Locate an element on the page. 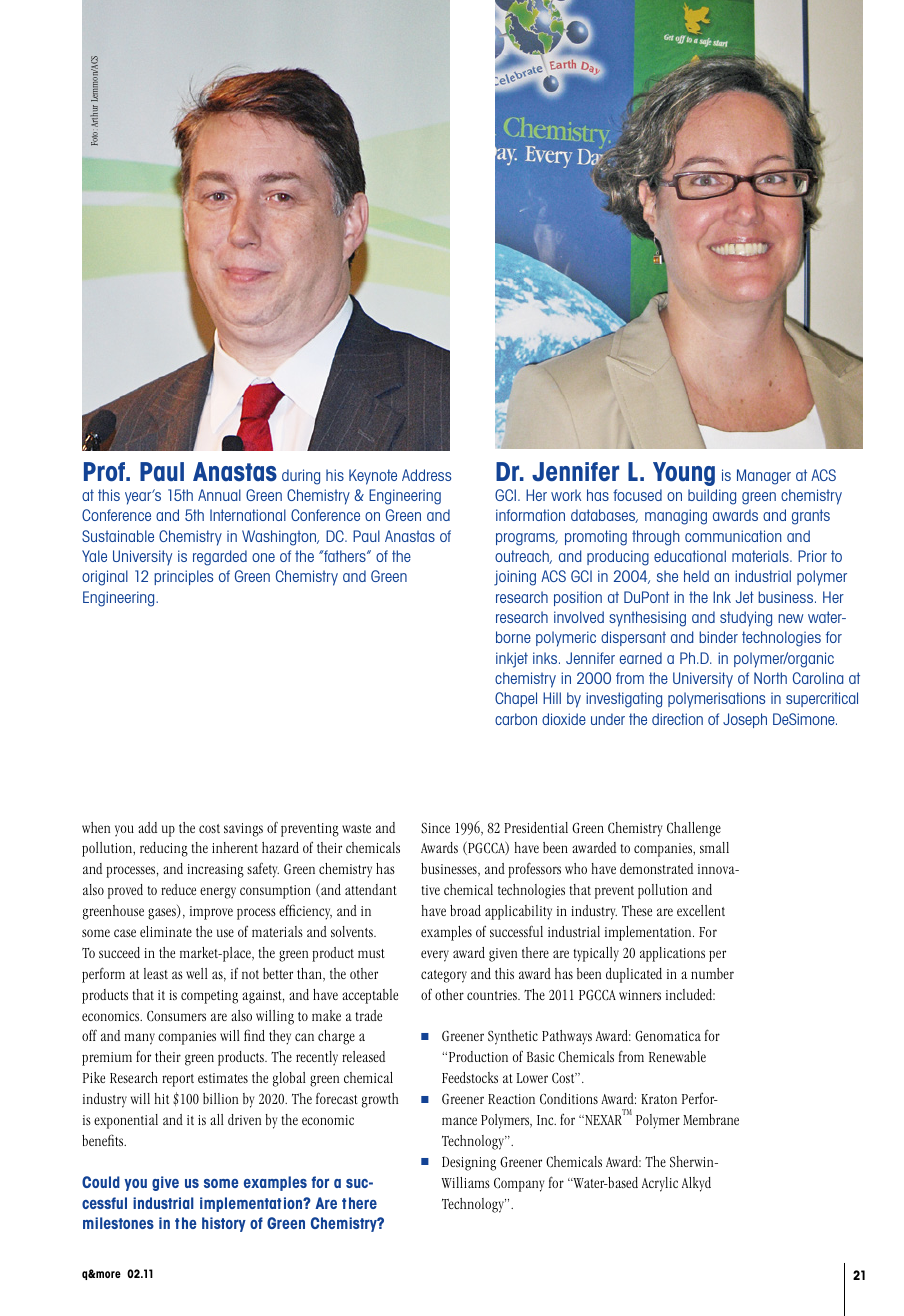 The image size is (904, 1316). small is located at coordinates (714, 847).
